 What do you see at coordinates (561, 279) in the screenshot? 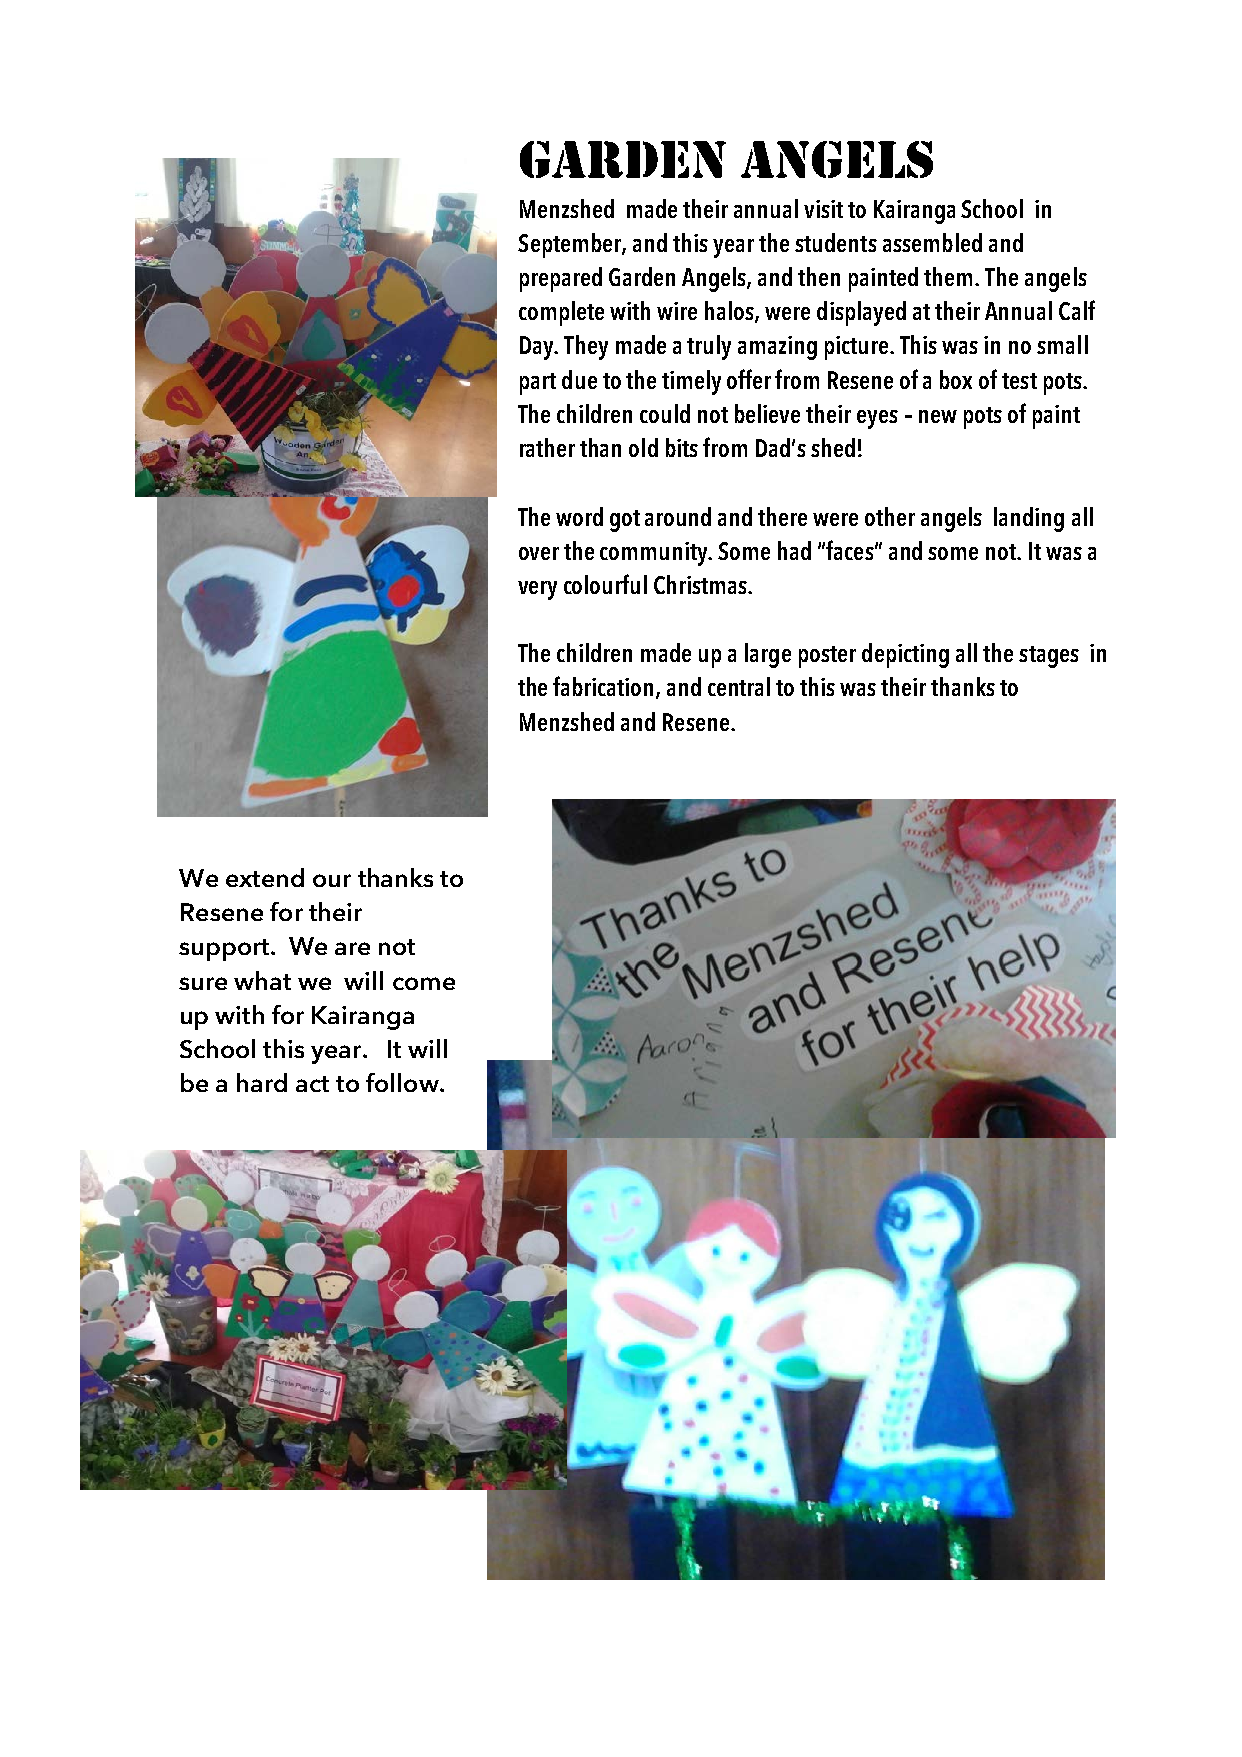
I see `prepared` at bounding box center [561, 279].
